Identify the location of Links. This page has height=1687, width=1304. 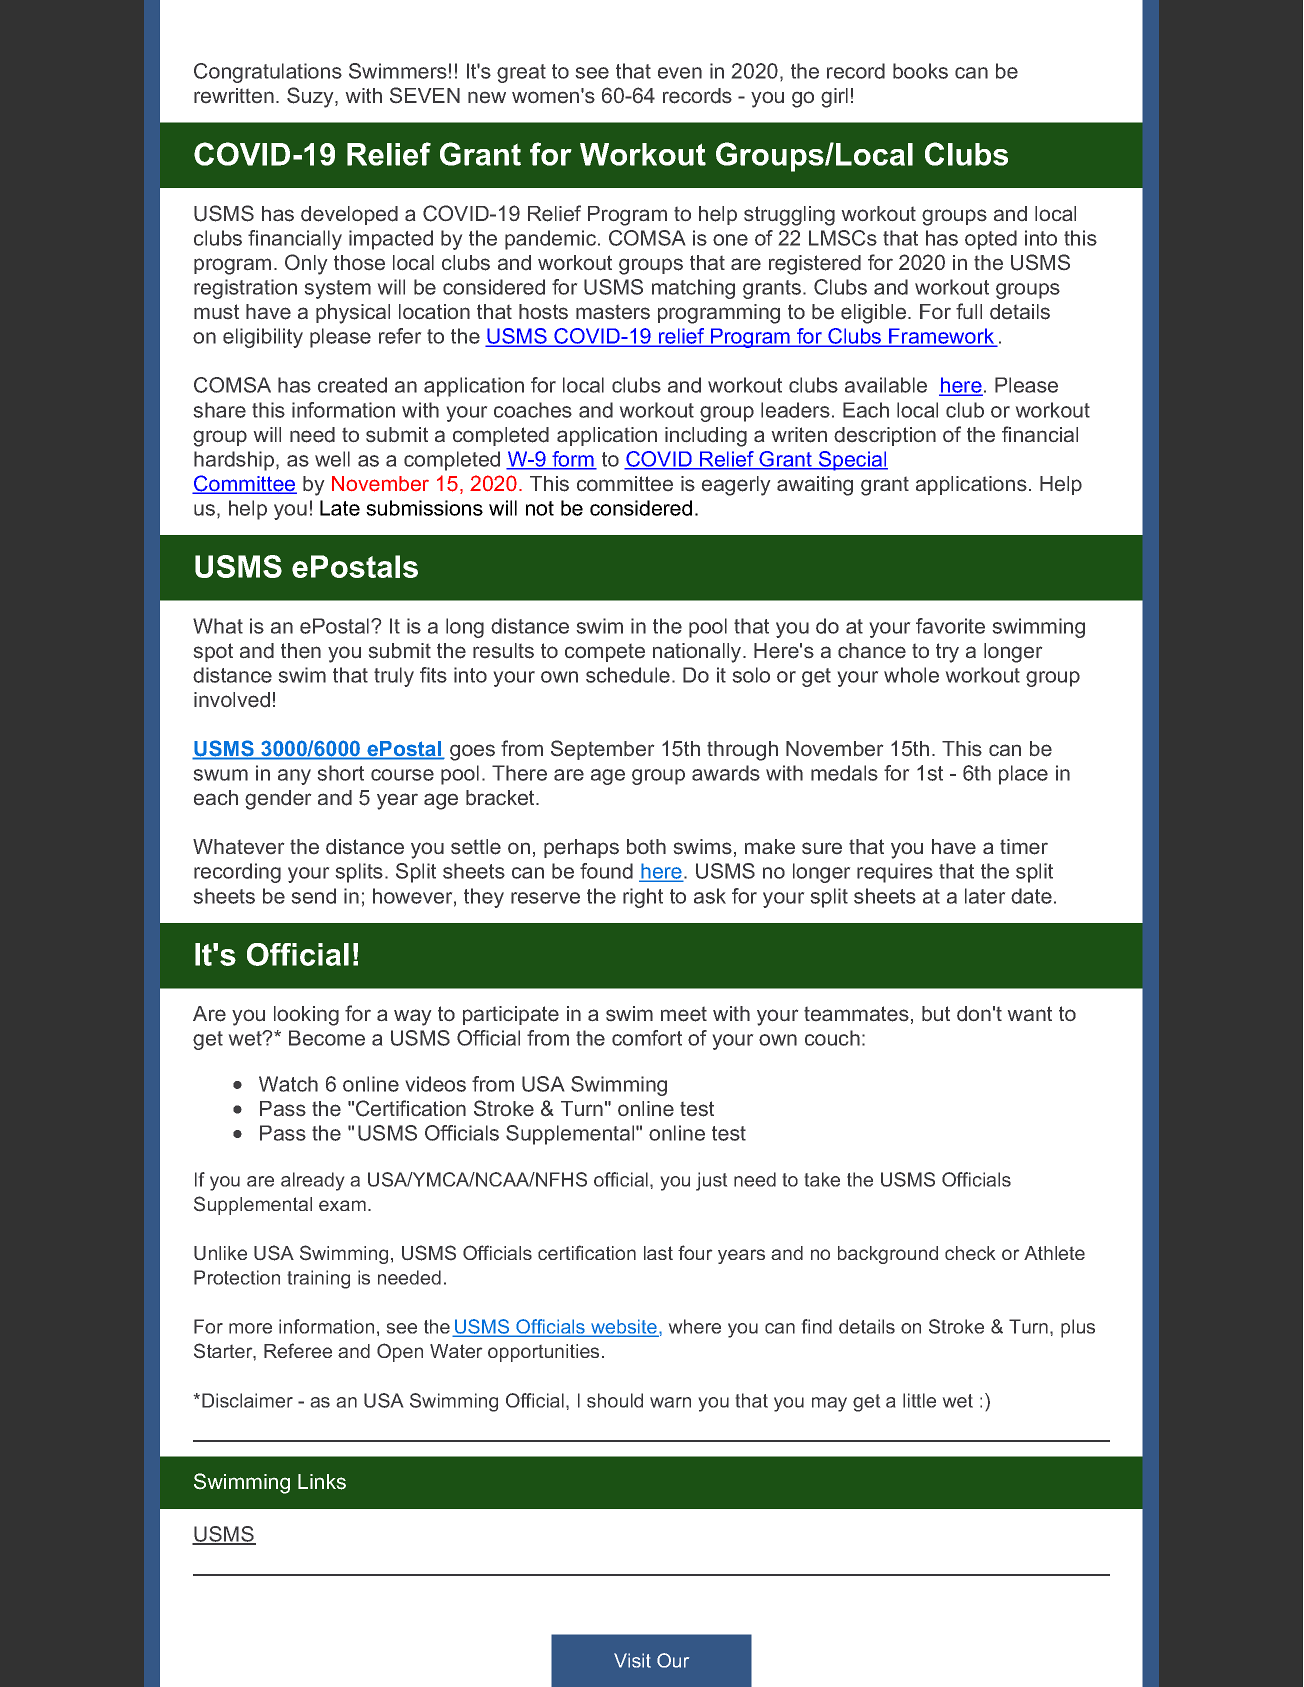
(322, 1482).
